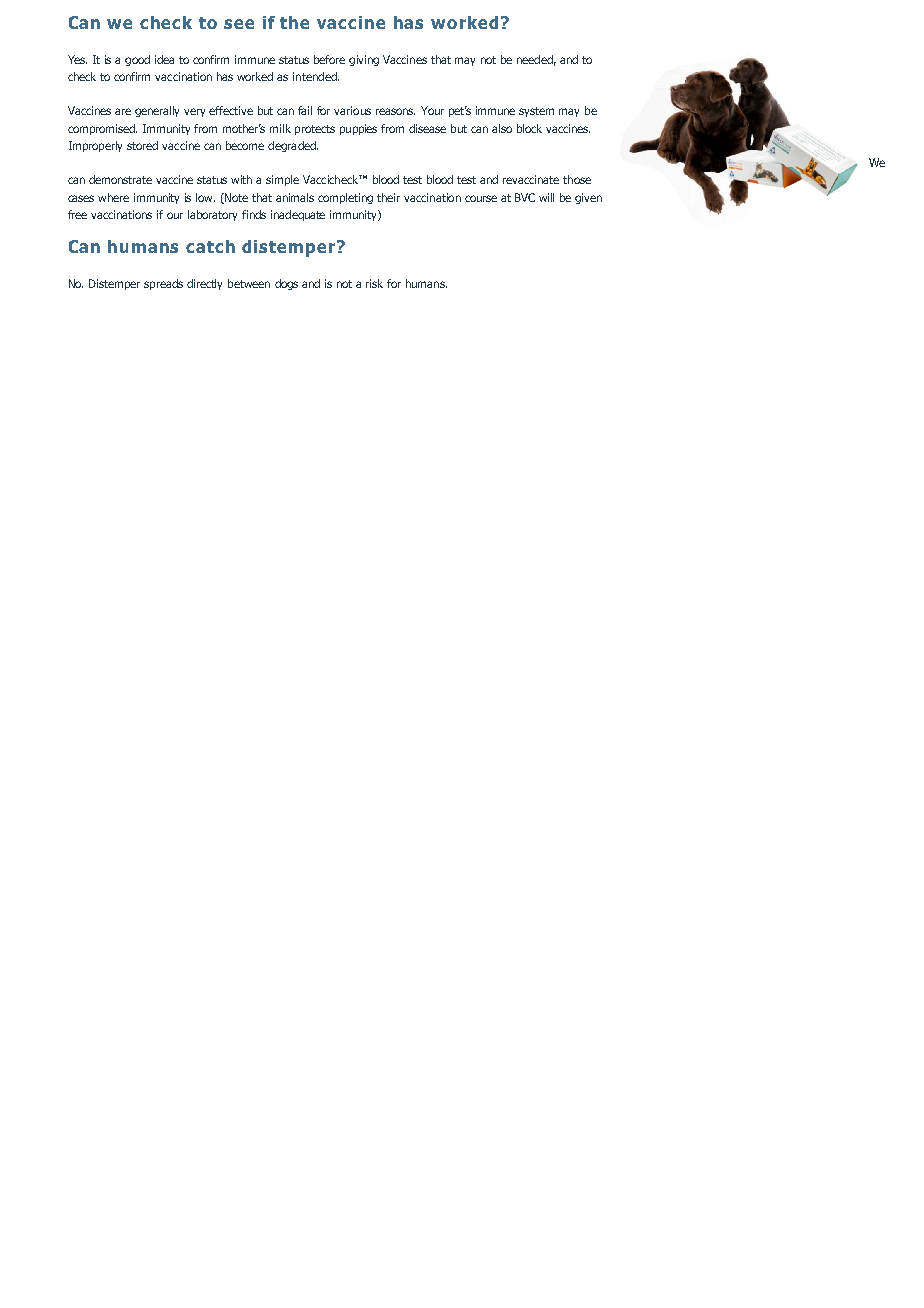 The width and height of the screenshot is (924, 1308). Describe the element at coordinates (163, 284) in the screenshot. I see `spreads` at that location.
